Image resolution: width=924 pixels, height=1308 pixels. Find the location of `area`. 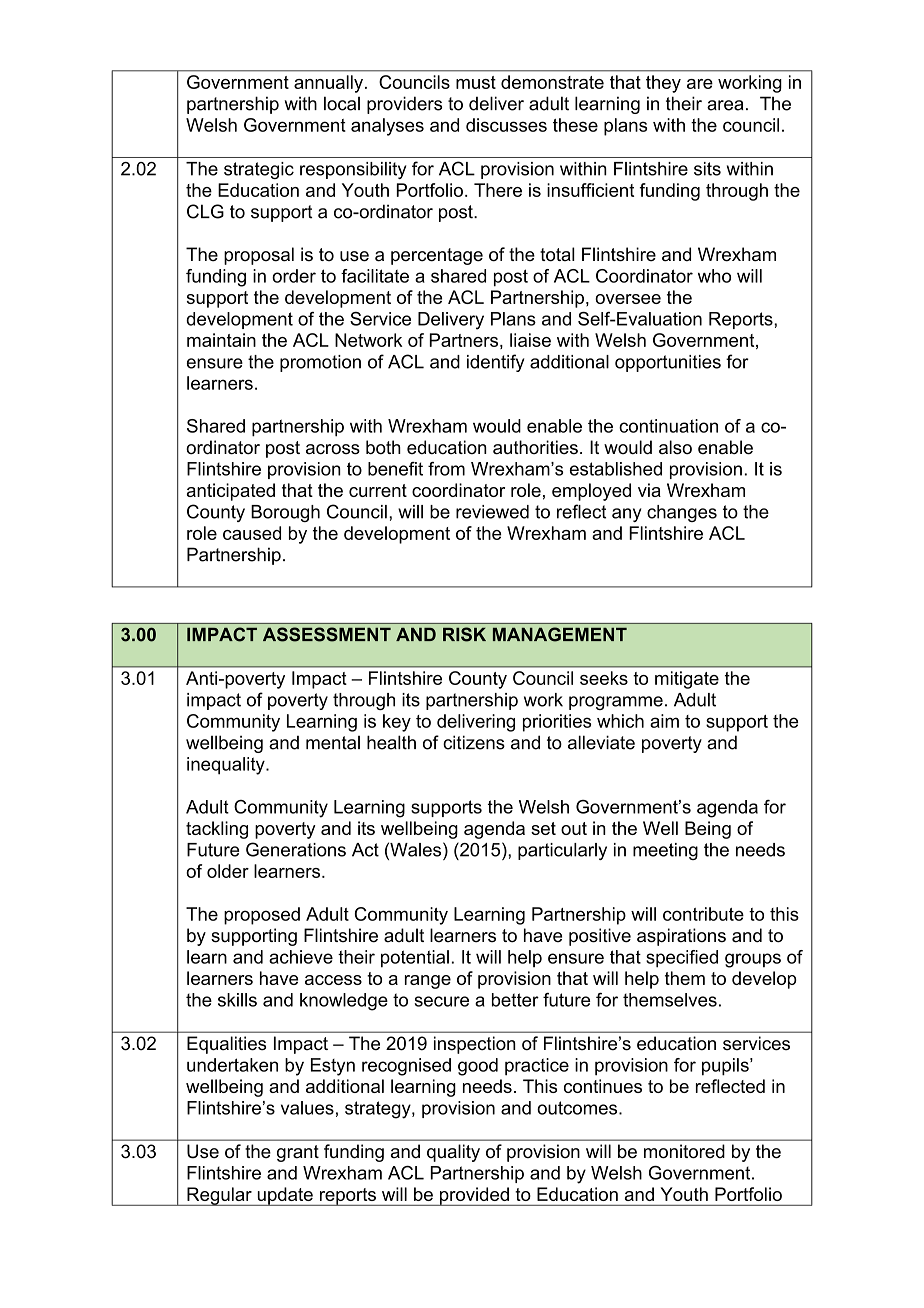

area is located at coordinates (725, 105).
